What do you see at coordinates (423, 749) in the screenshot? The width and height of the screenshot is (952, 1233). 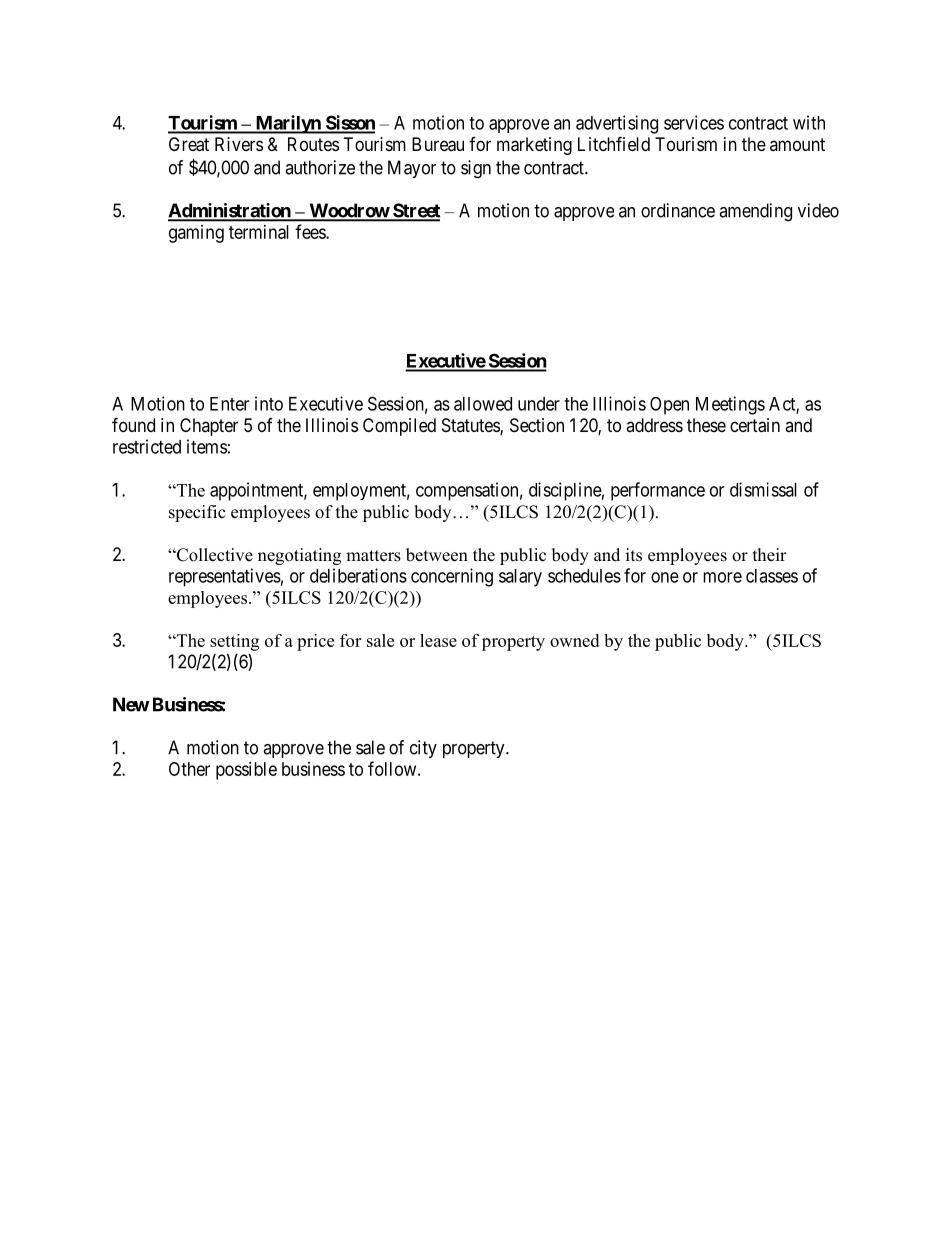 I see `city` at bounding box center [423, 749].
